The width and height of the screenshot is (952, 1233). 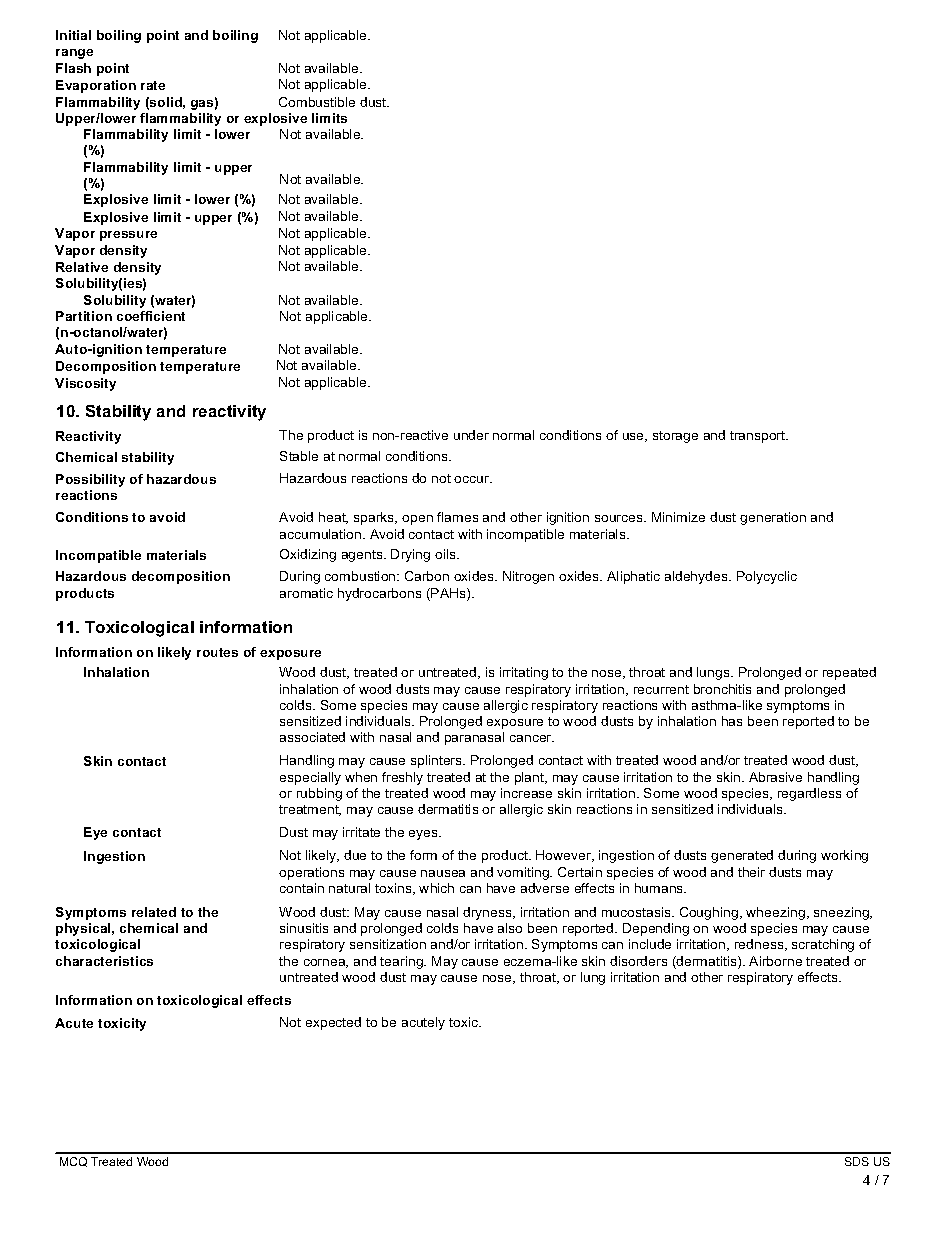 I want to click on transport, so click(x=759, y=437).
